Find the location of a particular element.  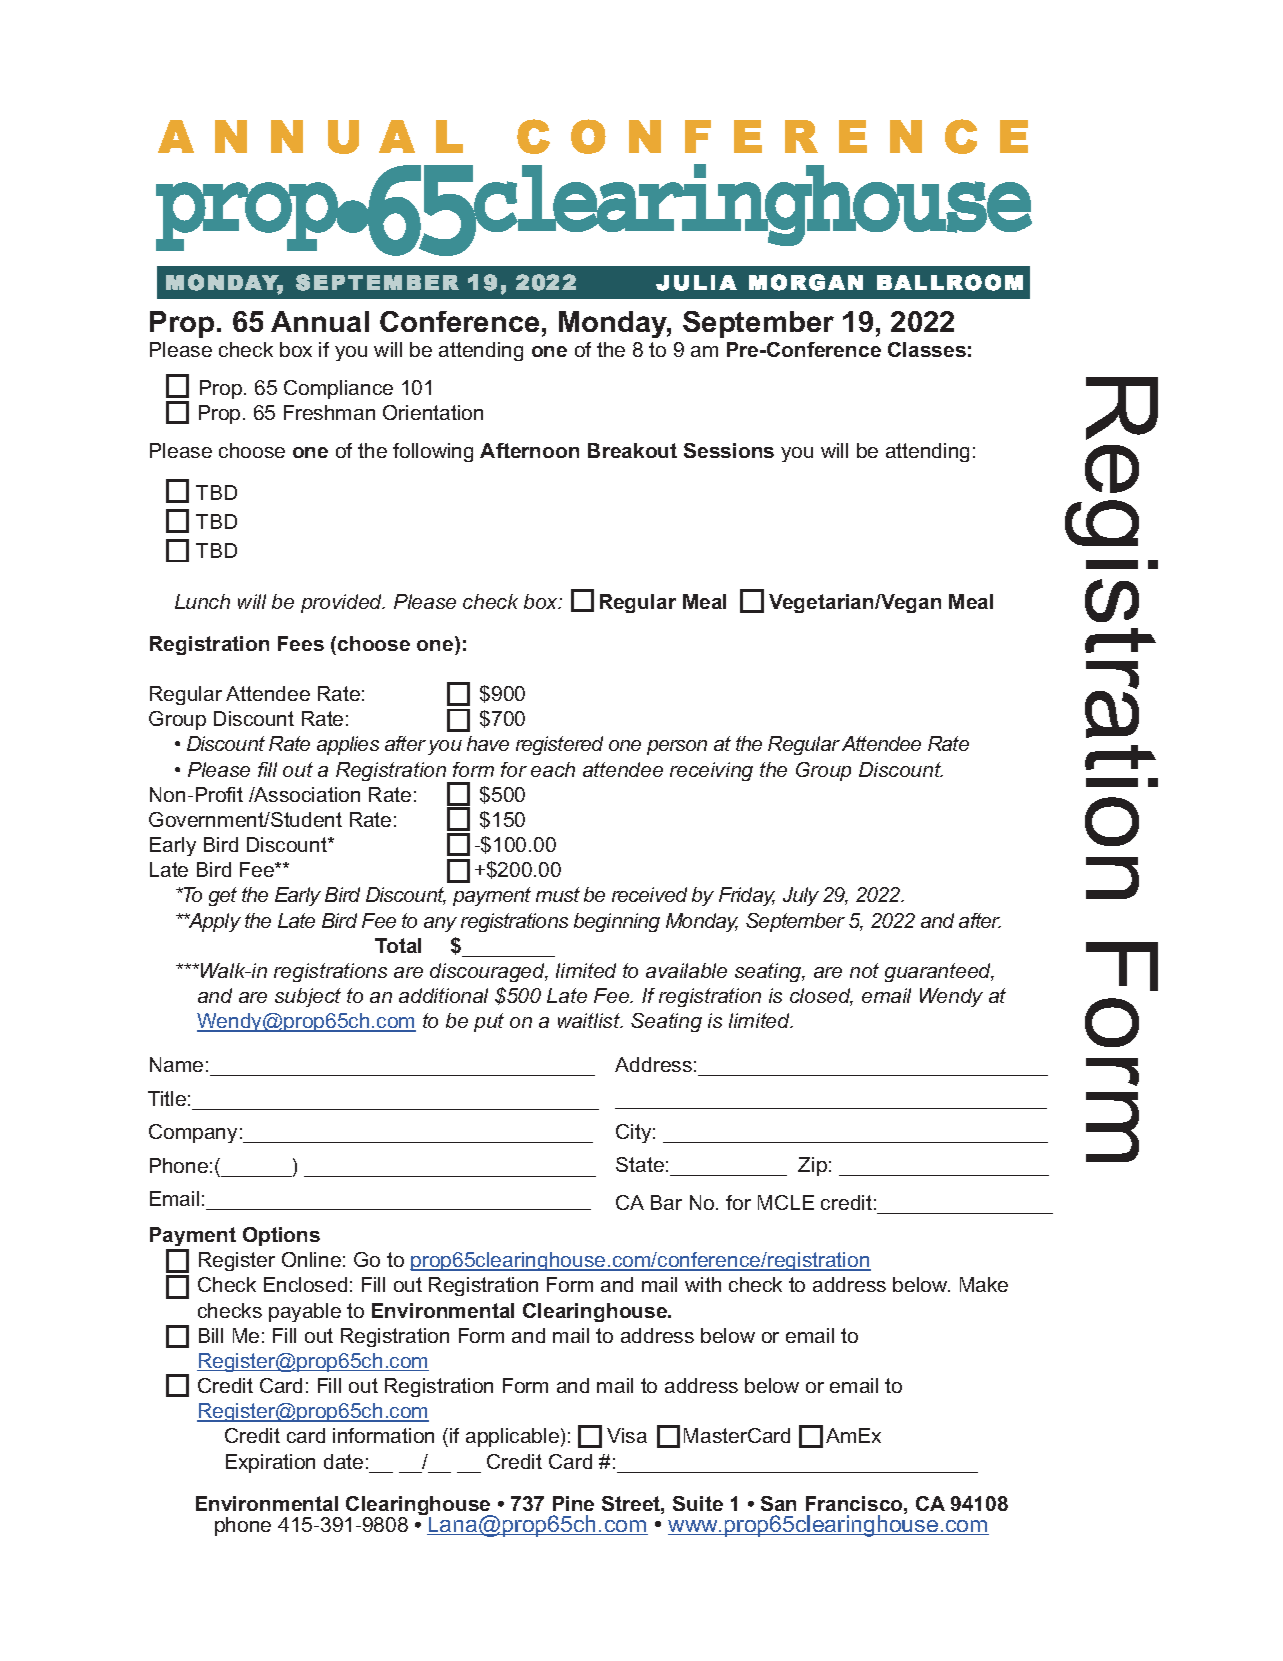

receiving is located at coordinates (711, 771).
